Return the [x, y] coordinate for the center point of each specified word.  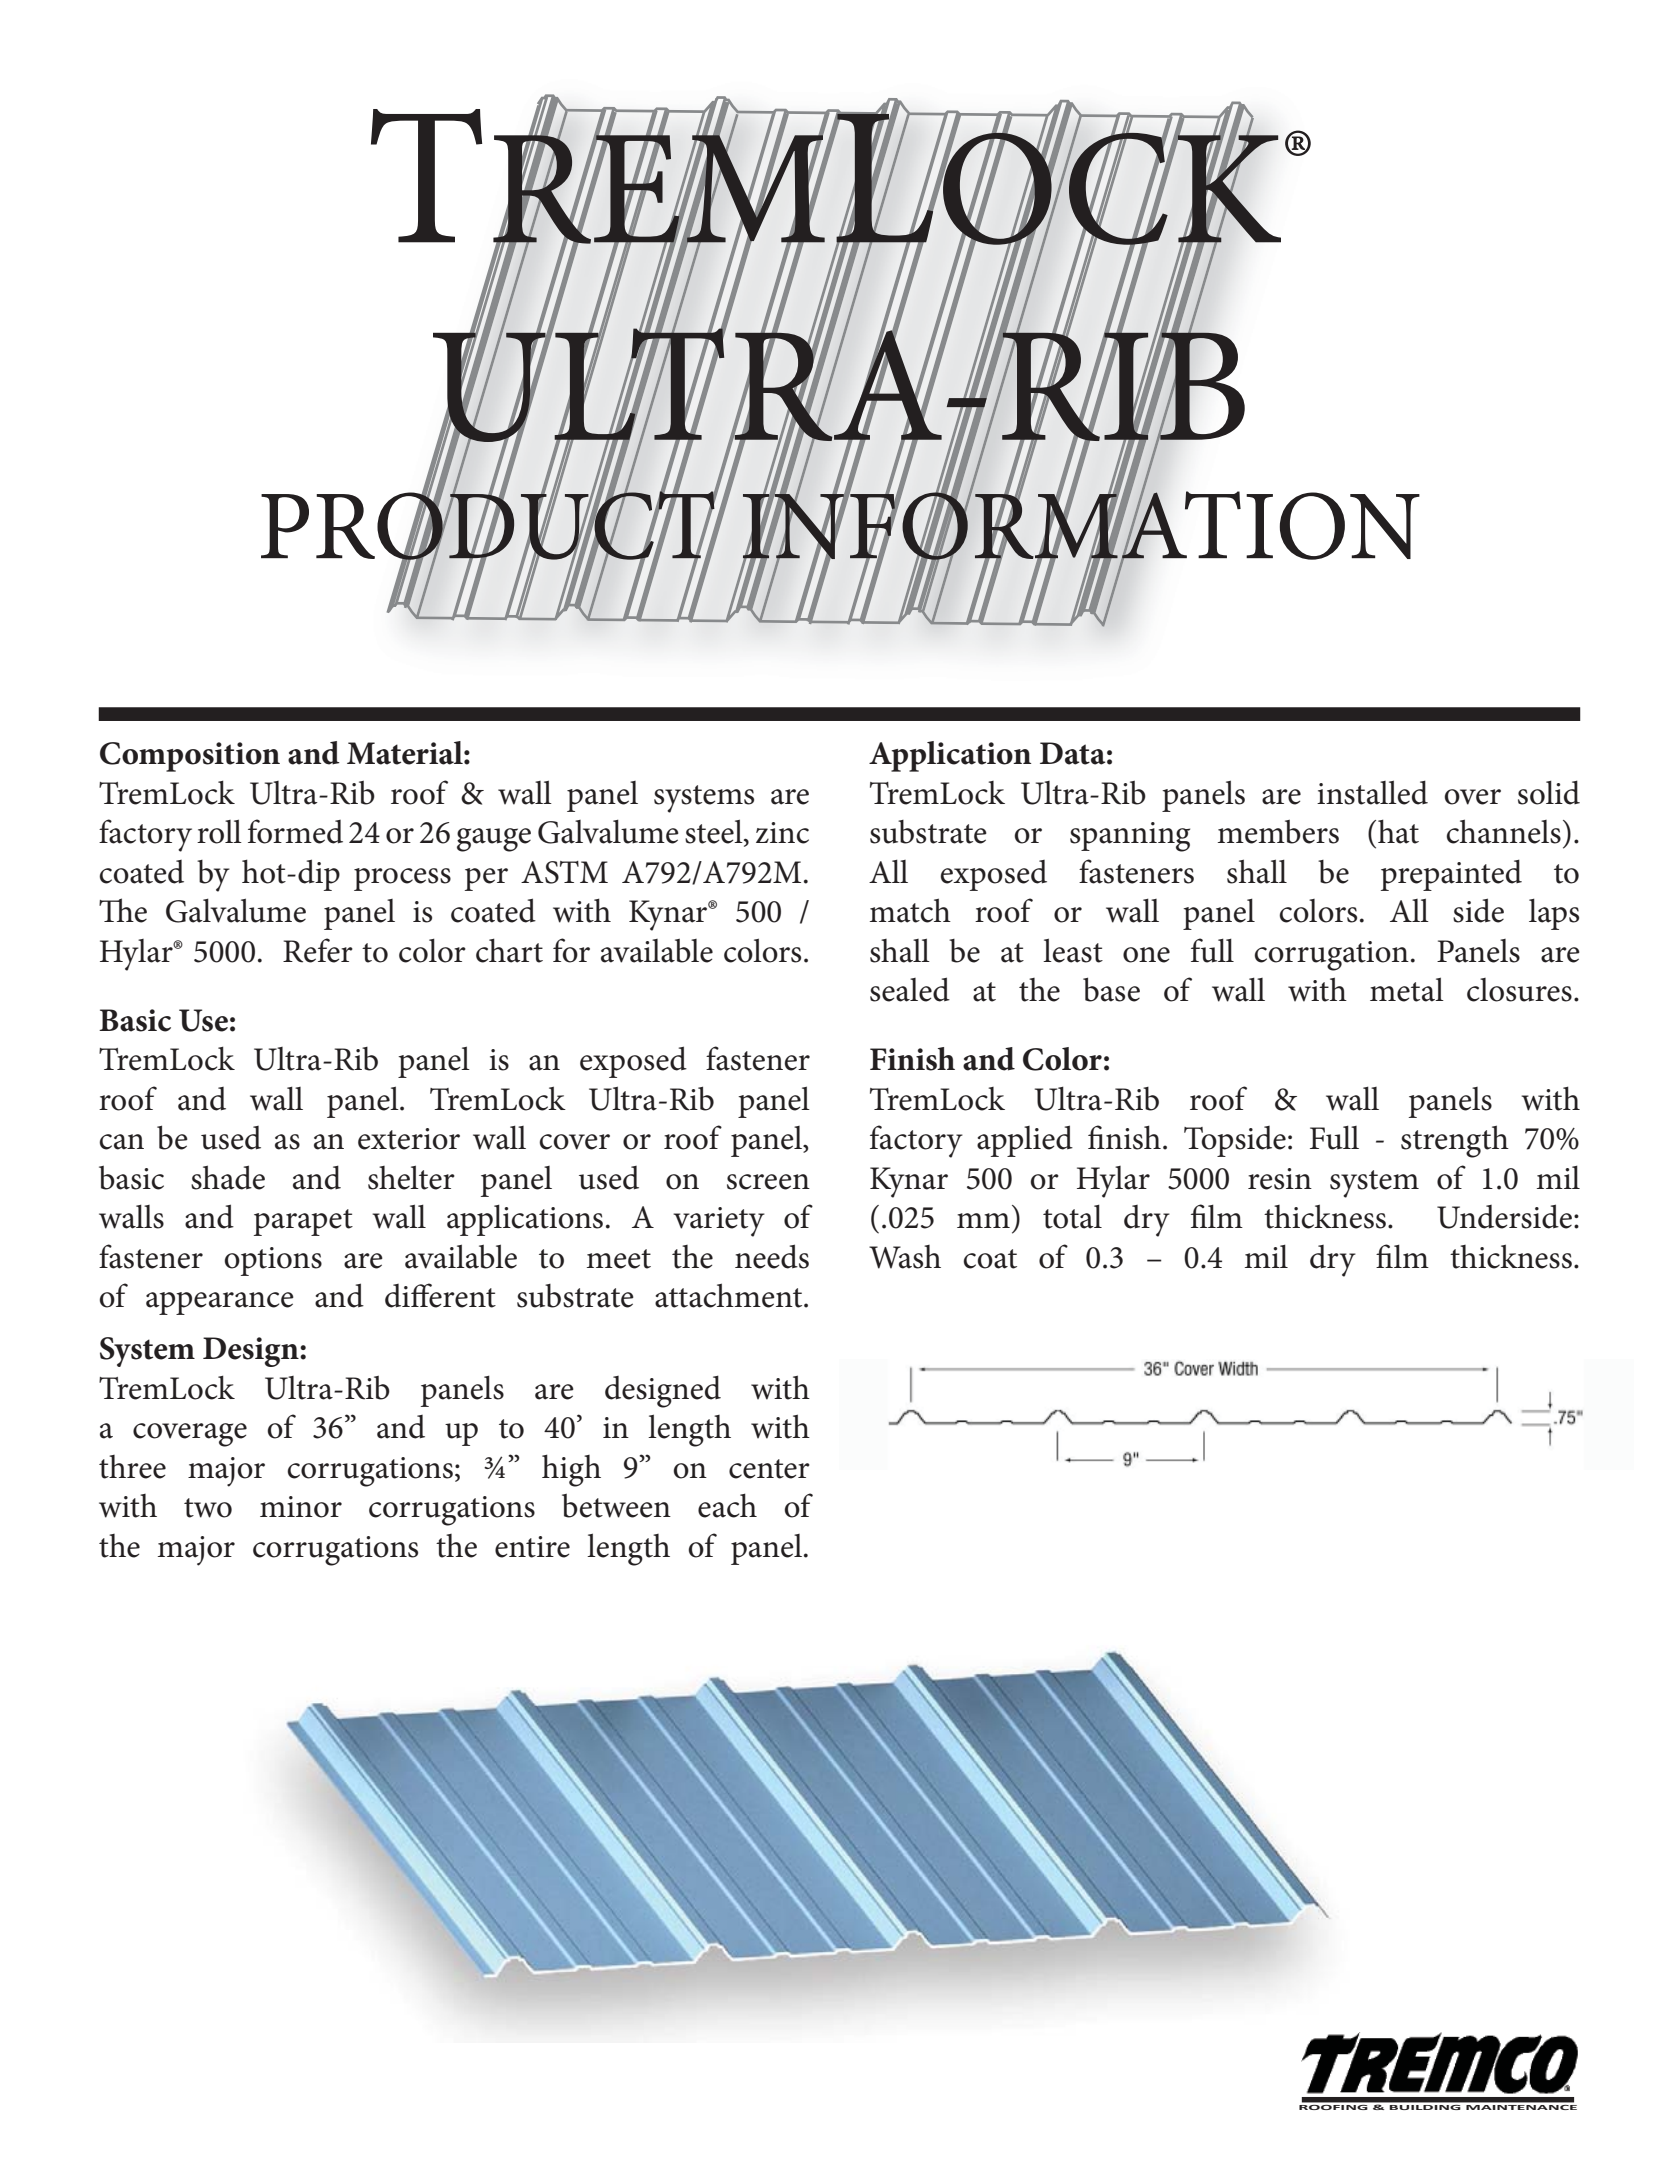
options [273, 1261]
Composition [190, 757]
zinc [782, 833]
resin [1280, 1179]
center [769, 1469]
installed [1372, 792]
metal [1407, 989]
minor [301, 1507]
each [727, 1505]
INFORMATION [1081, 525]
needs [772, 1256]
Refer [318, 950]
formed [295, 831]
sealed [910, 989]
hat [1398, 831]
